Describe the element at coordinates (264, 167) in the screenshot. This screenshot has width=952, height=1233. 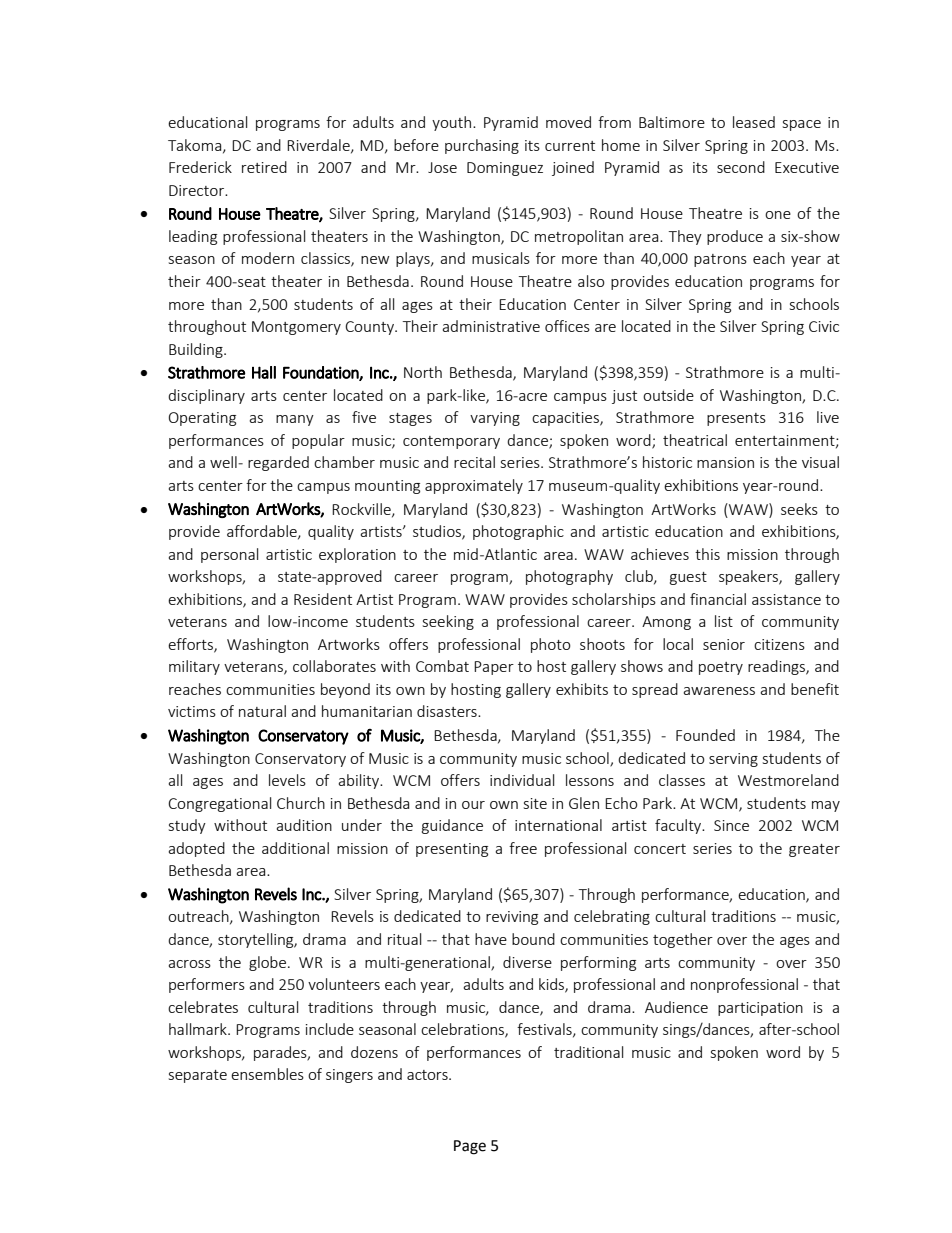
I see `retired` at that location.
